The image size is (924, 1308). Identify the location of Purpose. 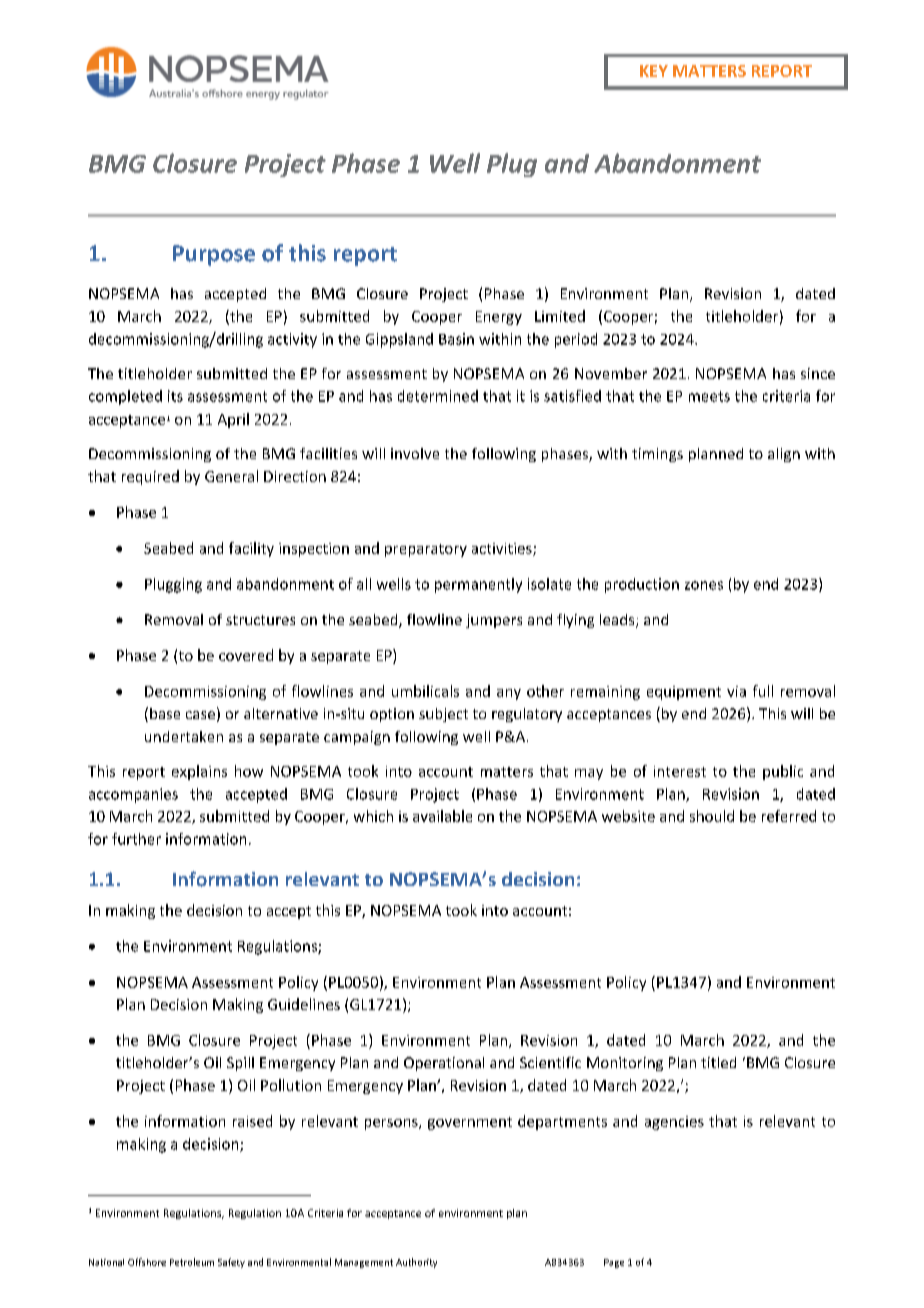
(214, 255).
